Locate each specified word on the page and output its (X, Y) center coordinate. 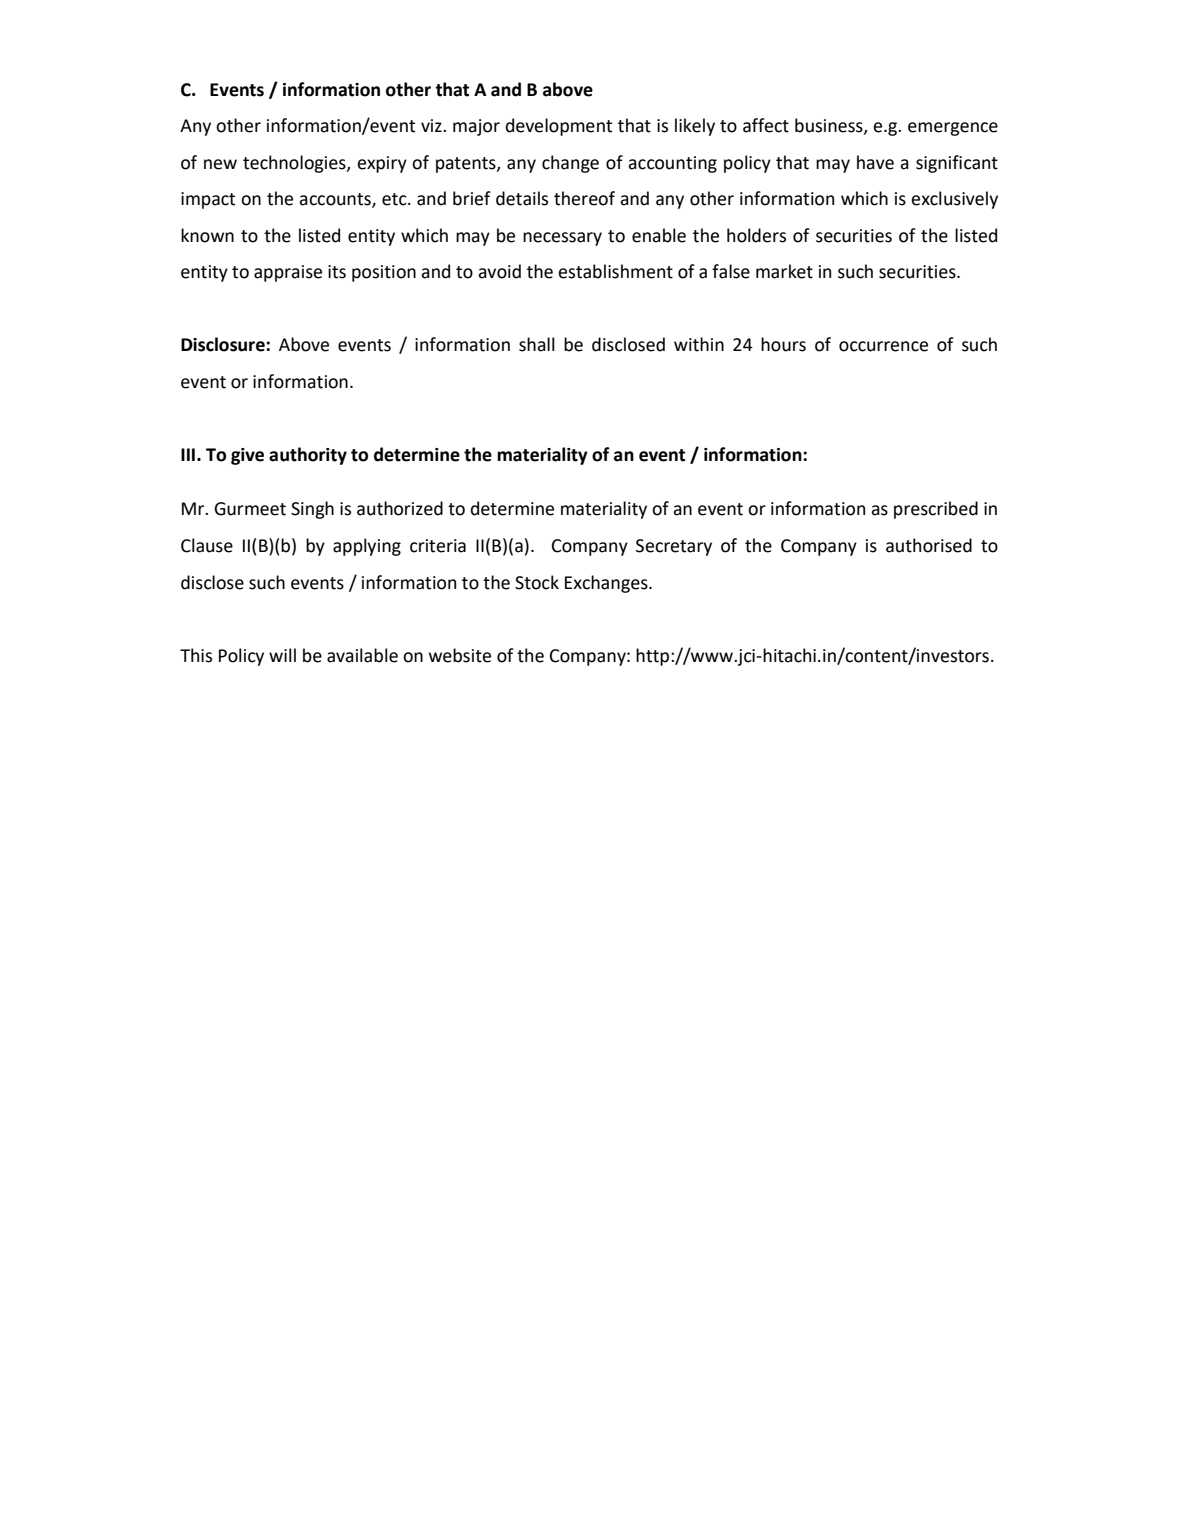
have (875, 162)
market (784, 271)
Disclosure (224, 344)
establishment (615, 271)
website (460, 655)
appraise (288, 273)
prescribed (936, 510)
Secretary (674, 547)
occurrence (883, 346)
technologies (295, 164)
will (282, 655)
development (559, 127)
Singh (312, 510)
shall (537, 344)
